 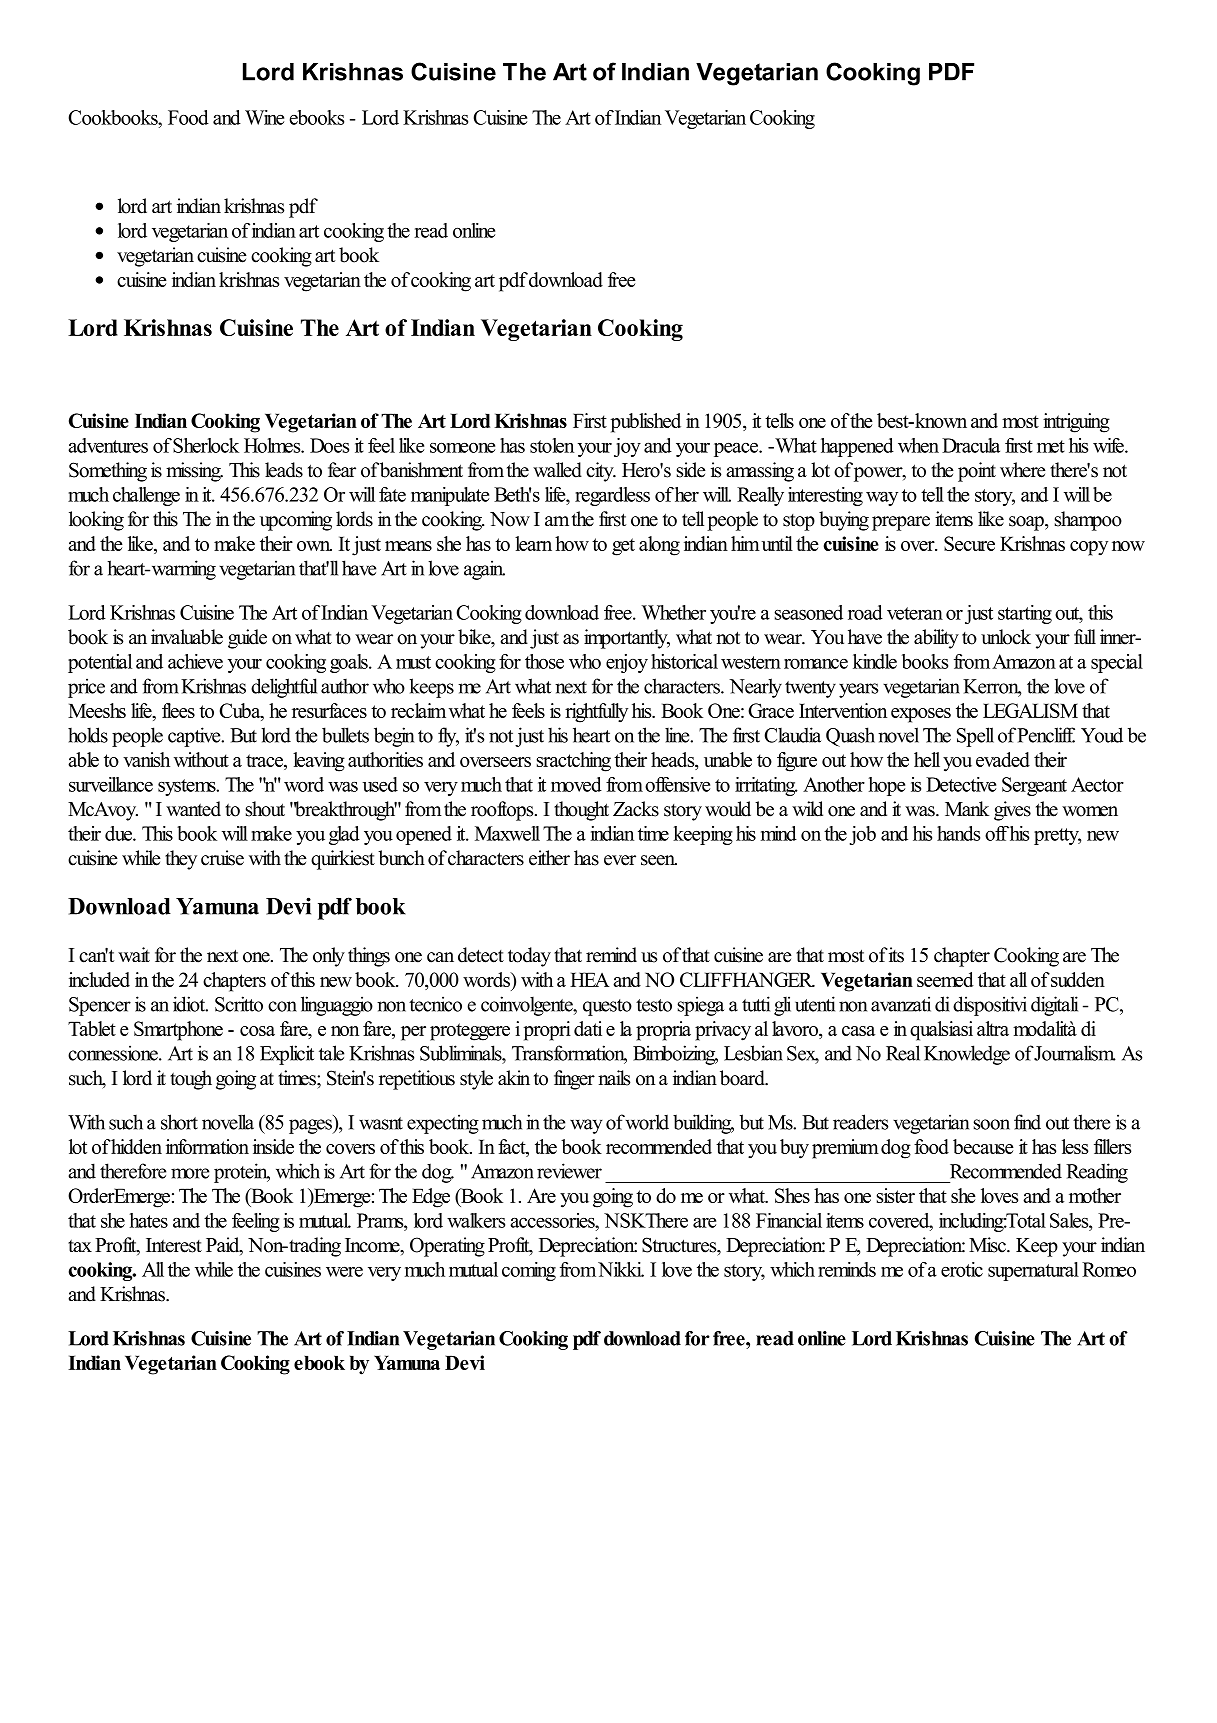 What do you see at coordinates (344, 1272) in the screenshot?
I see `were` at bounding box center [344, 1272].
